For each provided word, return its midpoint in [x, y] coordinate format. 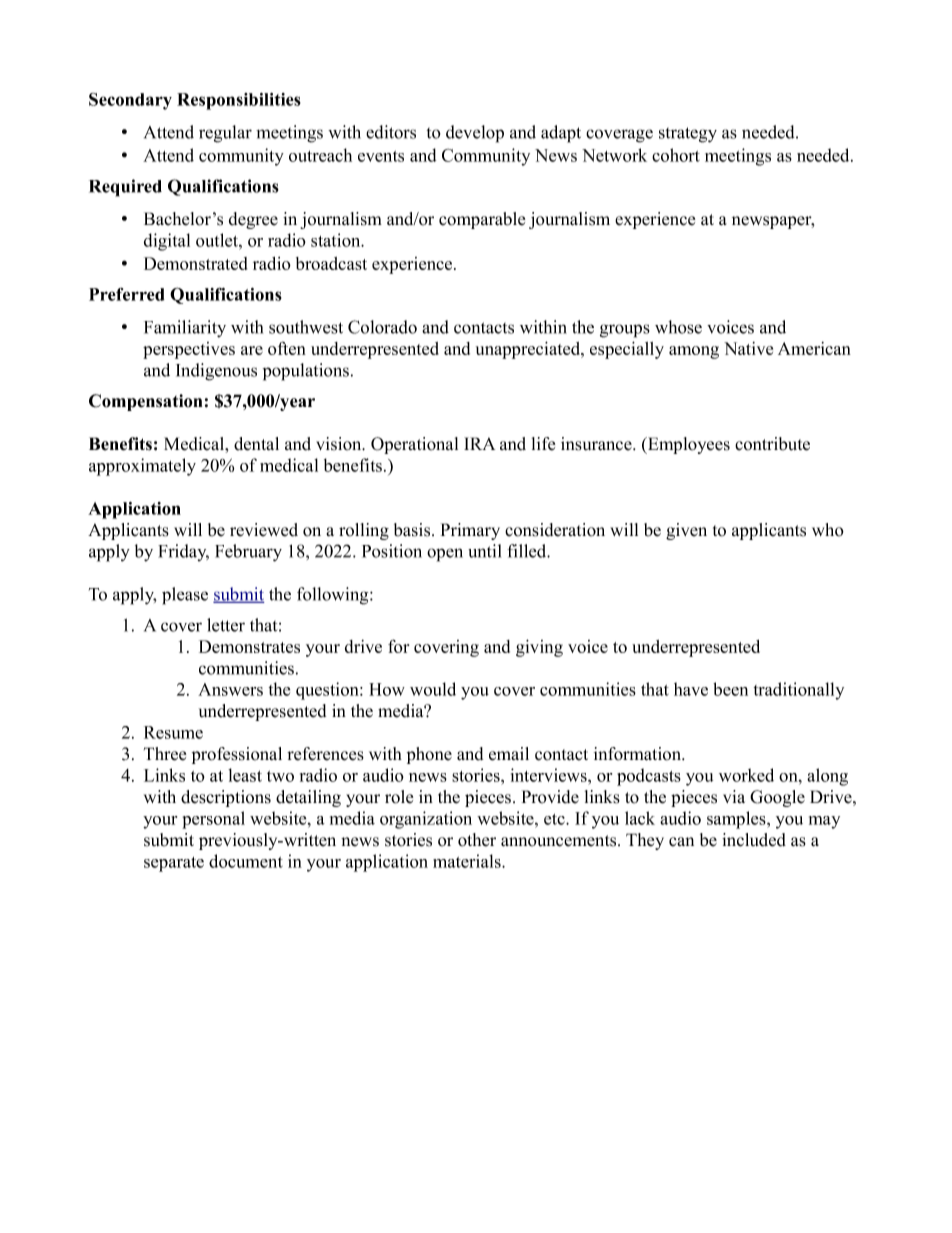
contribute [772, 444]
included [754, 840]
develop [475, 134]
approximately [142, 467]
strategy [688, 135]
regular [225, 134]
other [477, 840]
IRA [479, 443]
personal [213, 820]
